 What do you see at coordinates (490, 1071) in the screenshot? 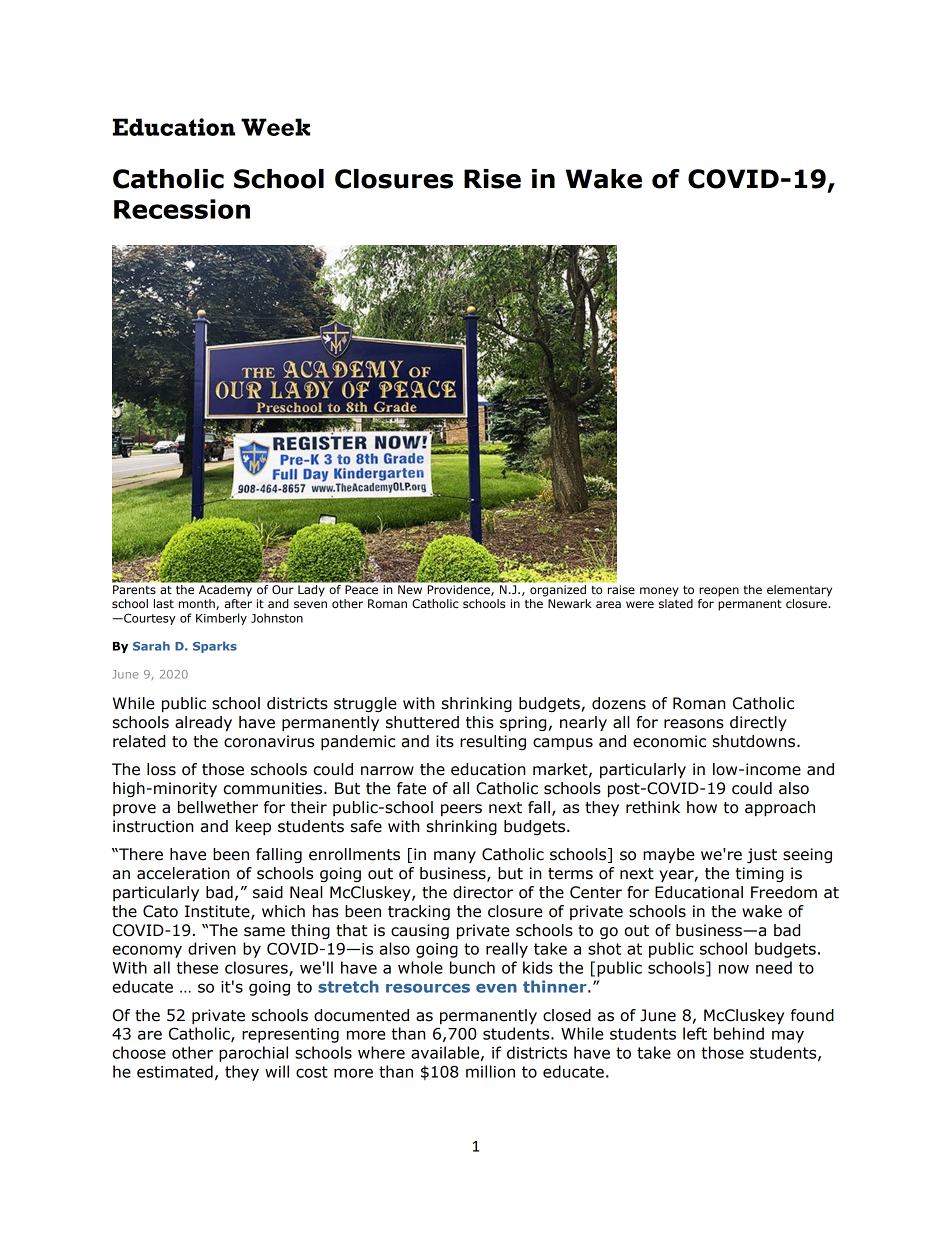
I see `million` at bounding box center [490, 1071].
